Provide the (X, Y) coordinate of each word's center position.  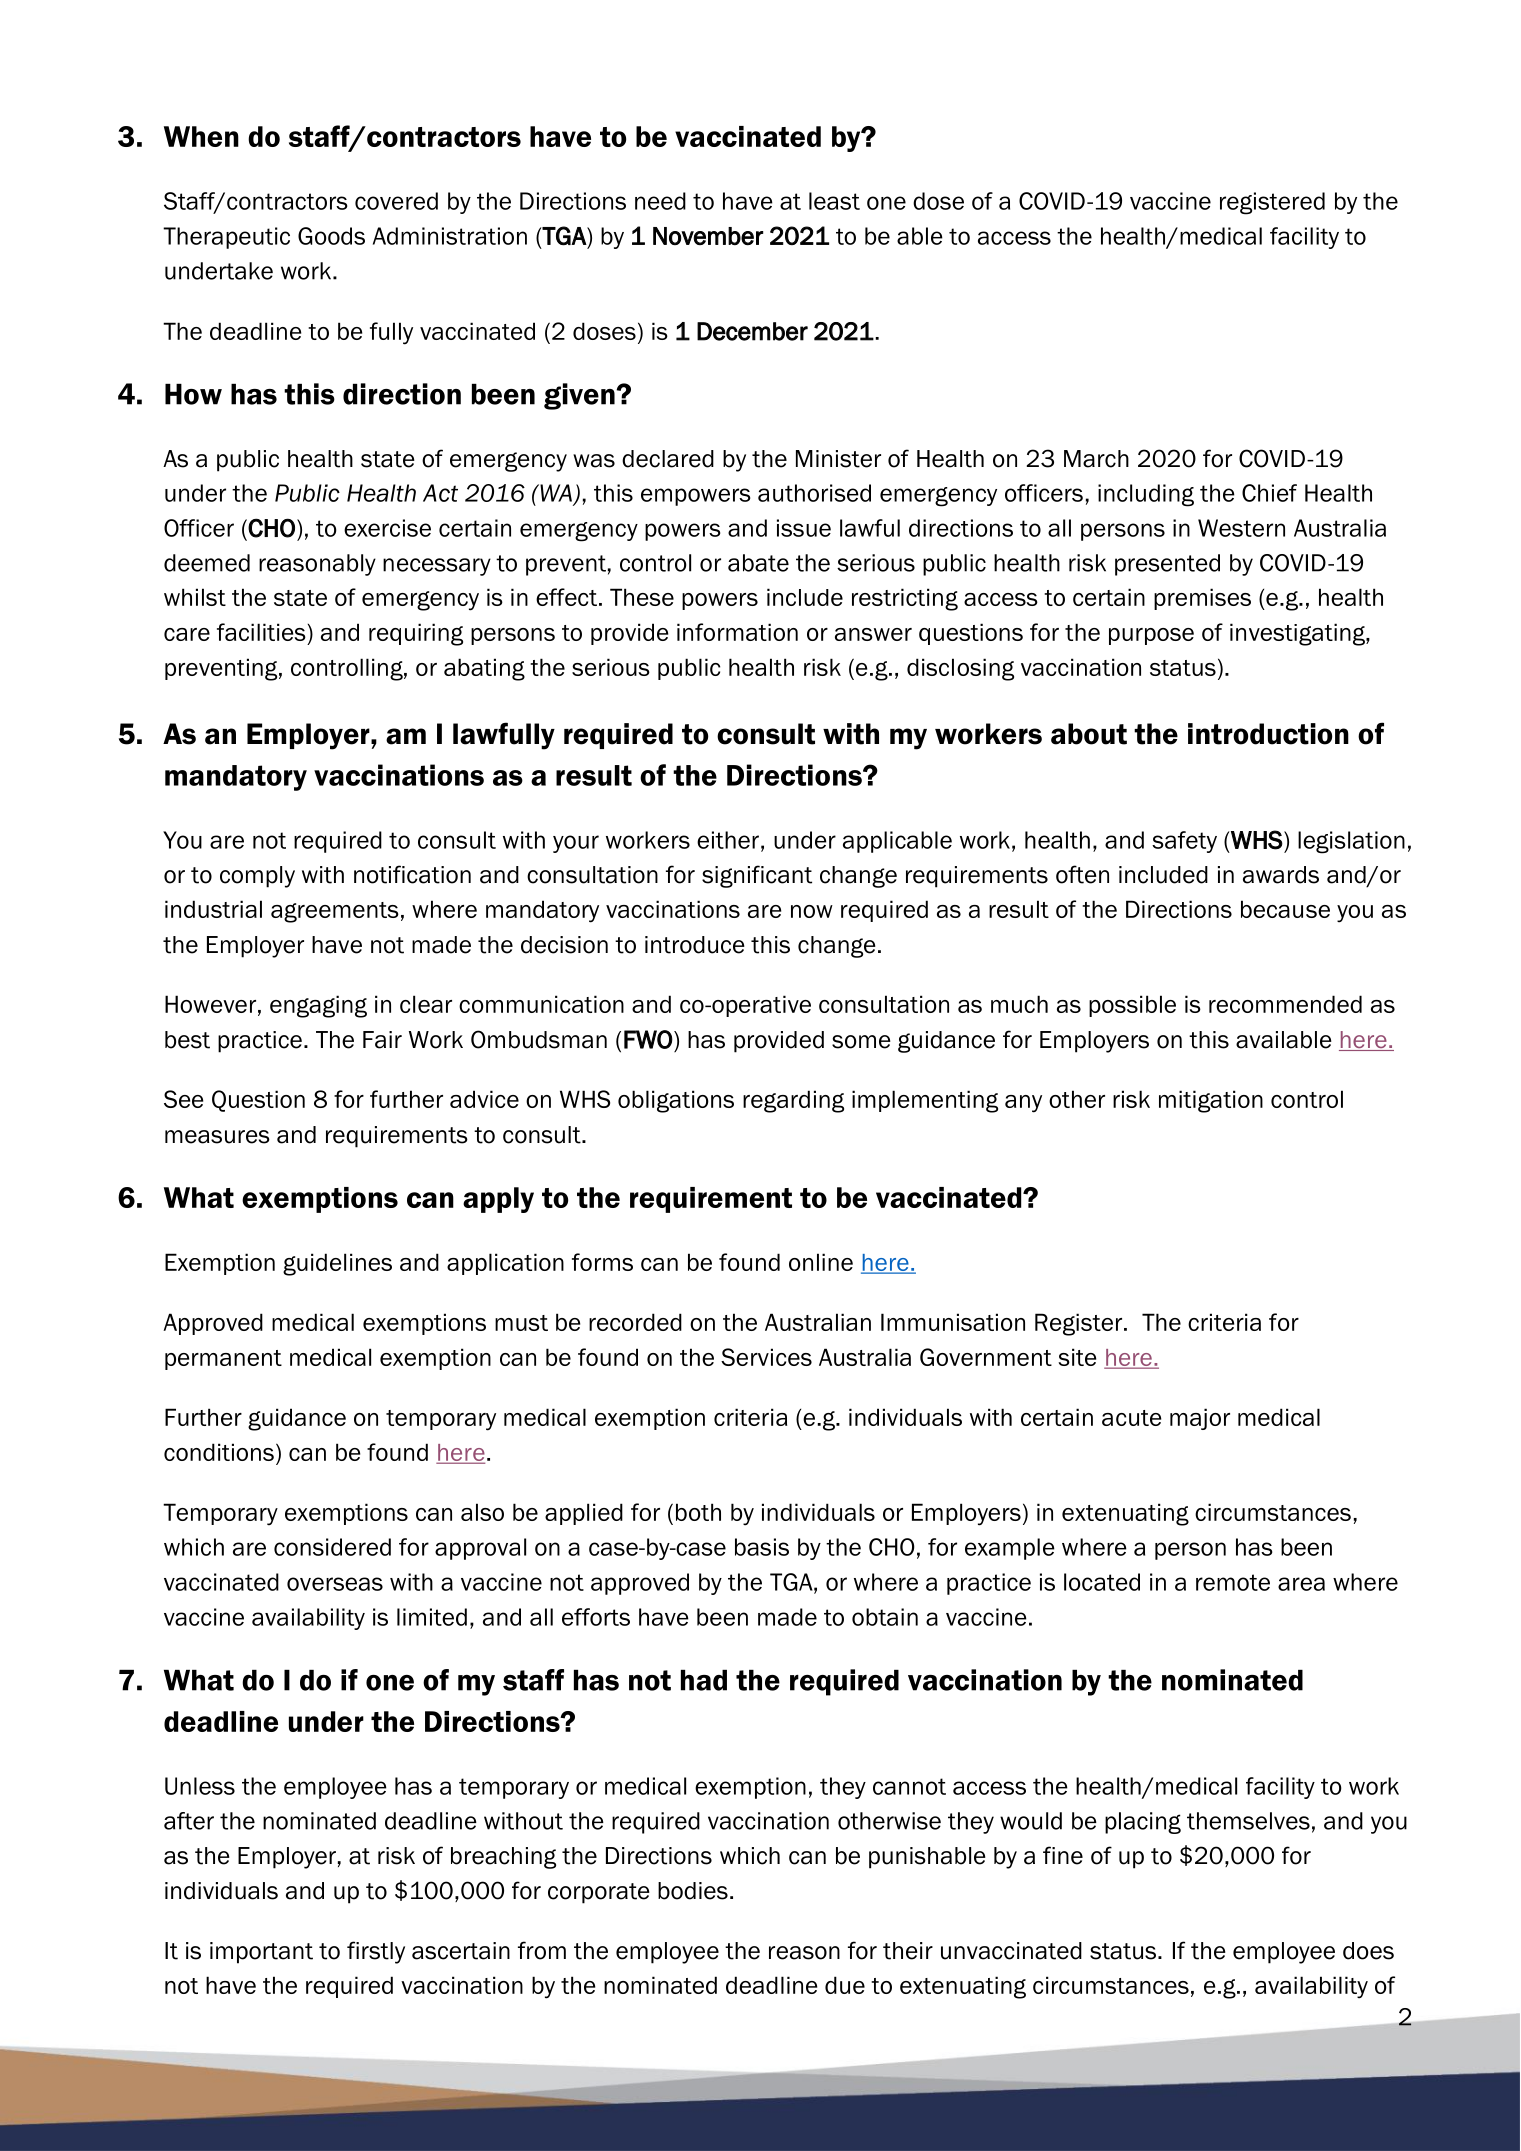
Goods (331, 236)
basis (762, 1547)
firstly (376, 1952)
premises (1202, 599)
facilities (261, 632)
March (1096, 459)
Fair (382, 1040)
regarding (793, 1101)
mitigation (1211, 1101)
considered (332, 1547)
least (834, 201)
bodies (693, 1891)
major (1200, 1419)
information (737, 632)
